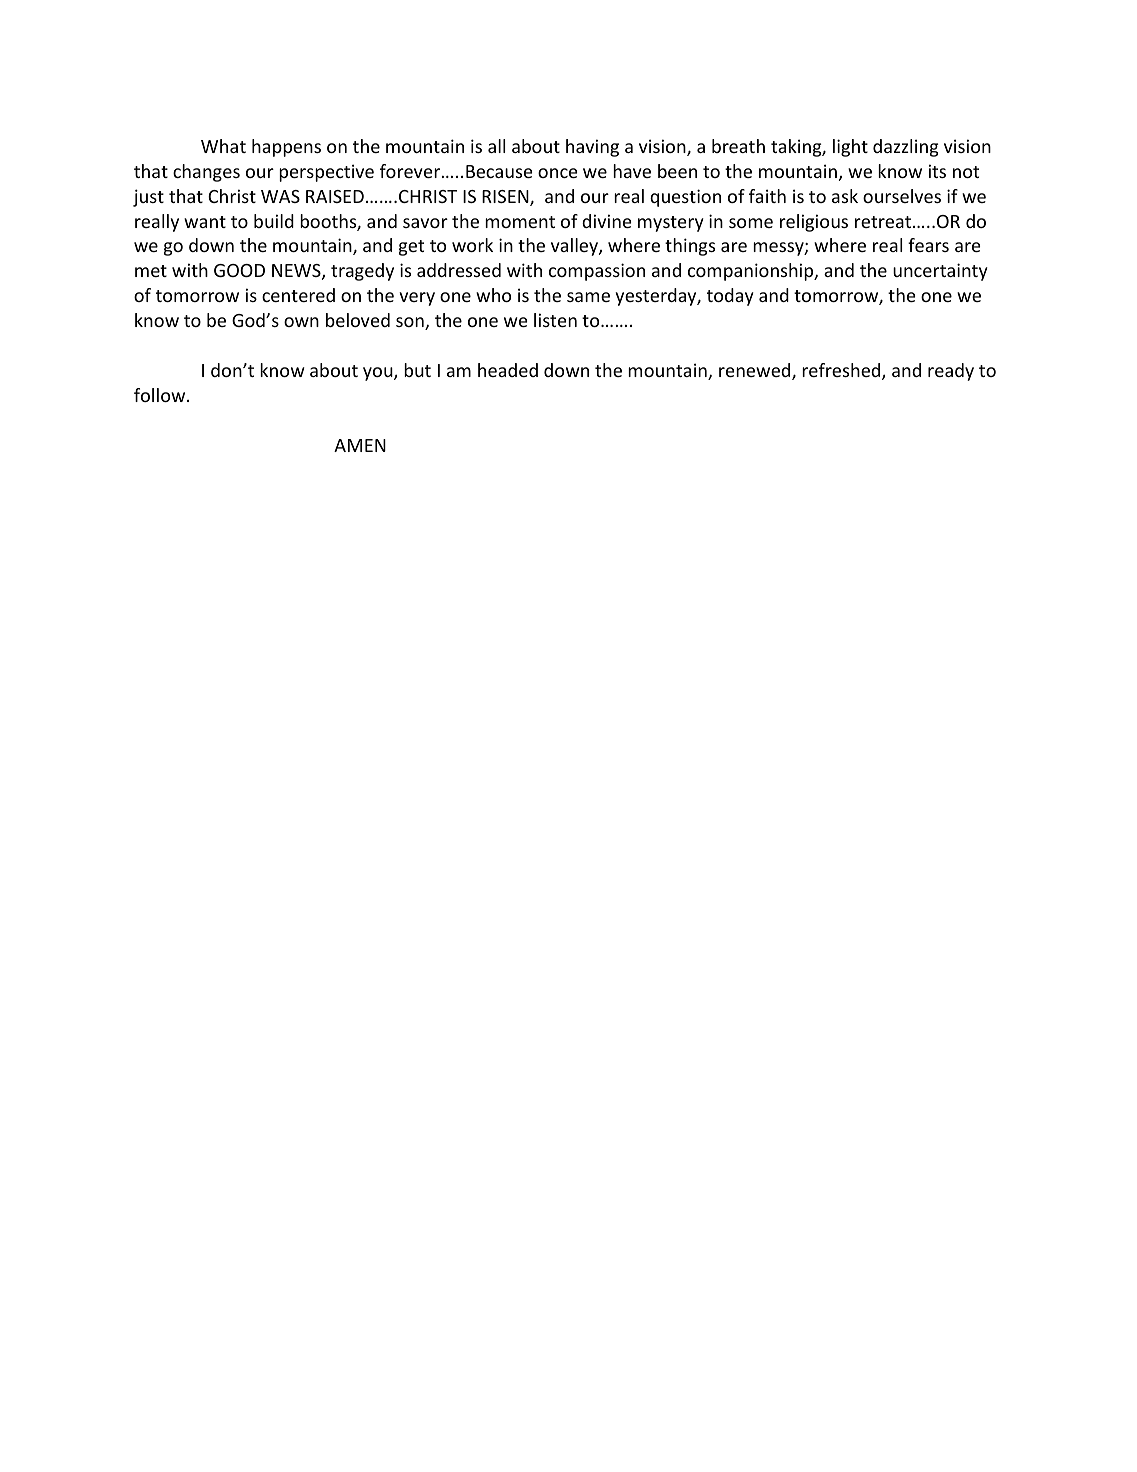  I want to click on today, so click(730, 297).
